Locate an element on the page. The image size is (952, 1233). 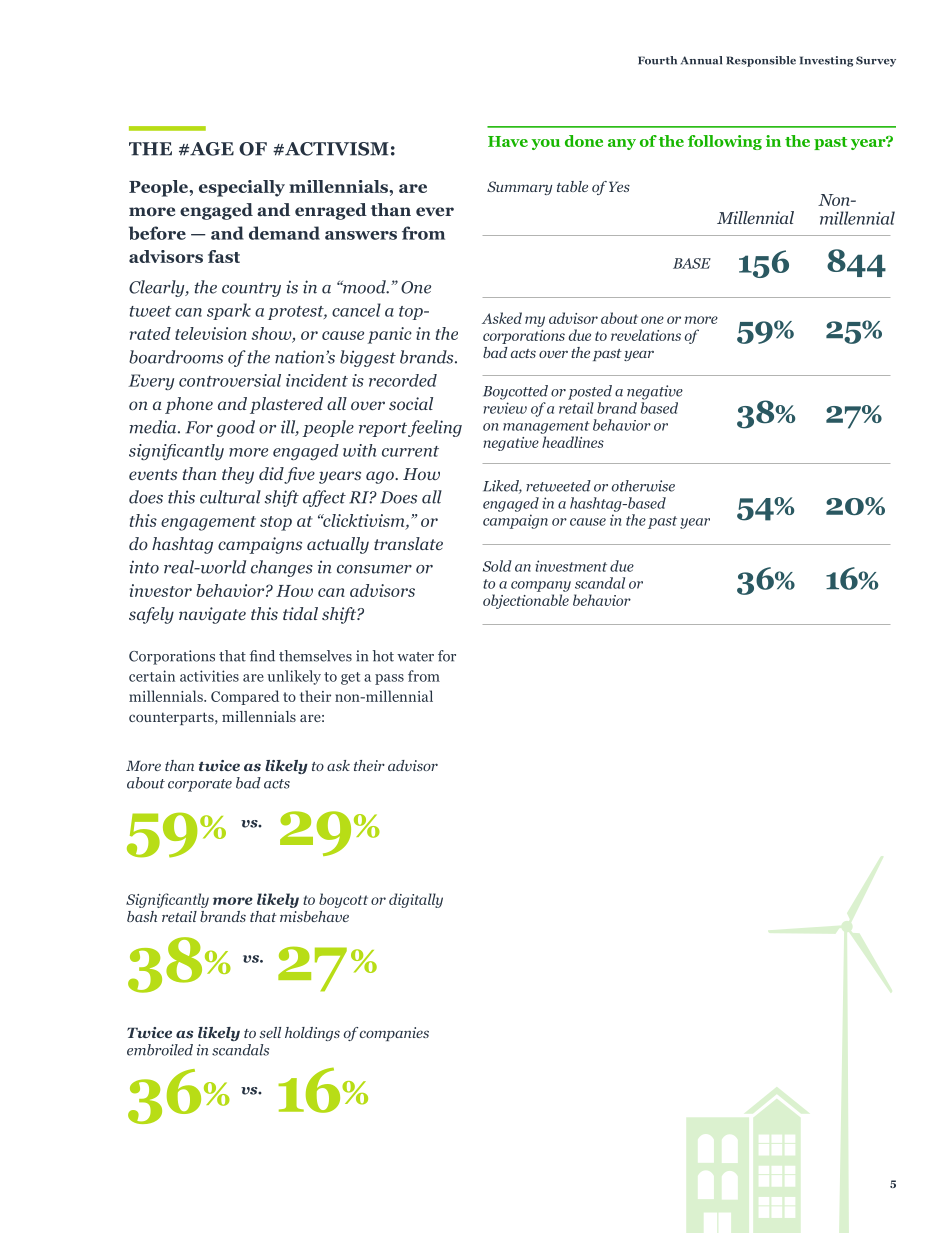
sell is located at coordinates (270, 1032).
